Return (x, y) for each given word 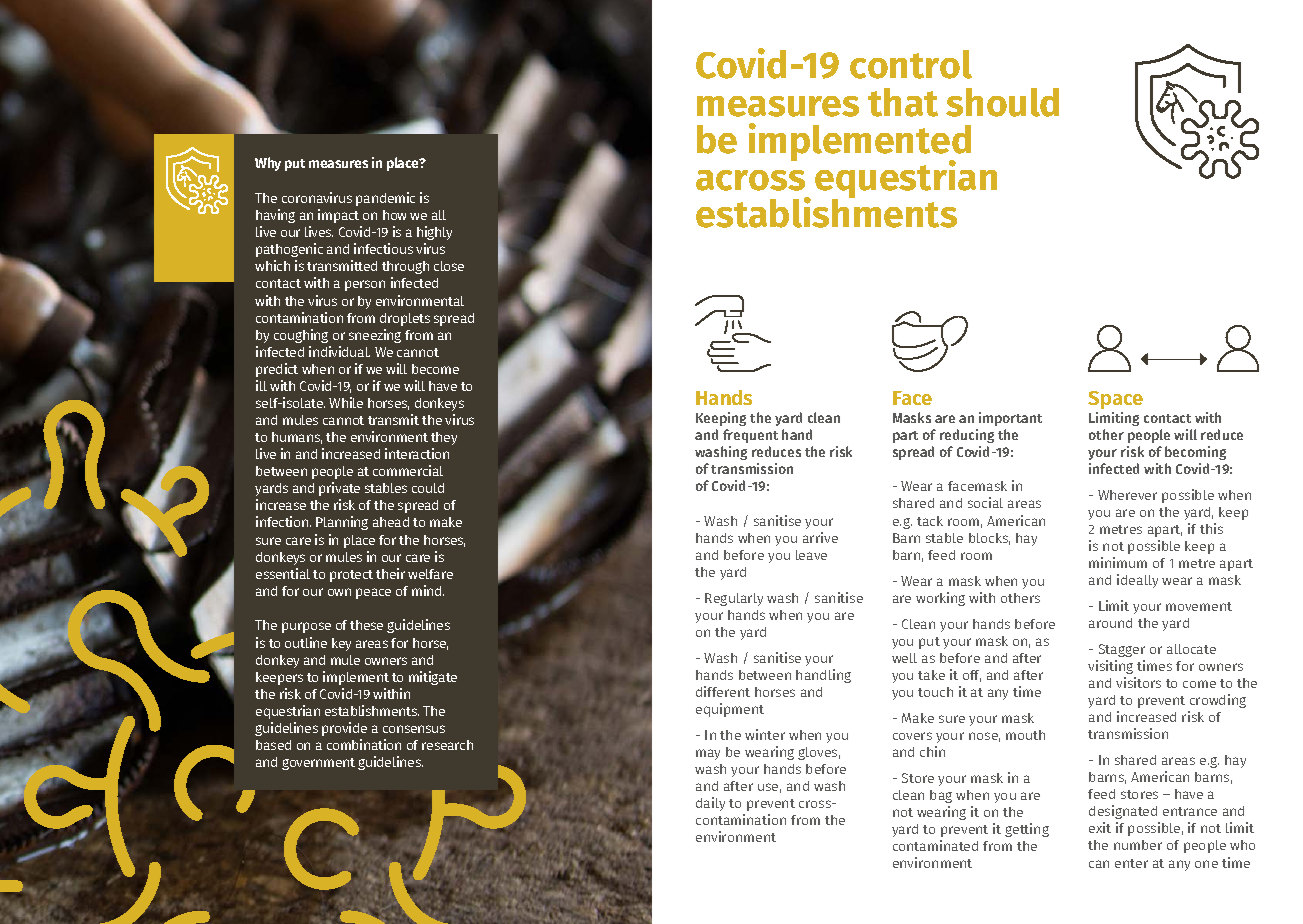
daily (710, 804)
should (1002, 102)
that (903, 102)
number (1138, 845)
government (318, 764)
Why (268, 164)
